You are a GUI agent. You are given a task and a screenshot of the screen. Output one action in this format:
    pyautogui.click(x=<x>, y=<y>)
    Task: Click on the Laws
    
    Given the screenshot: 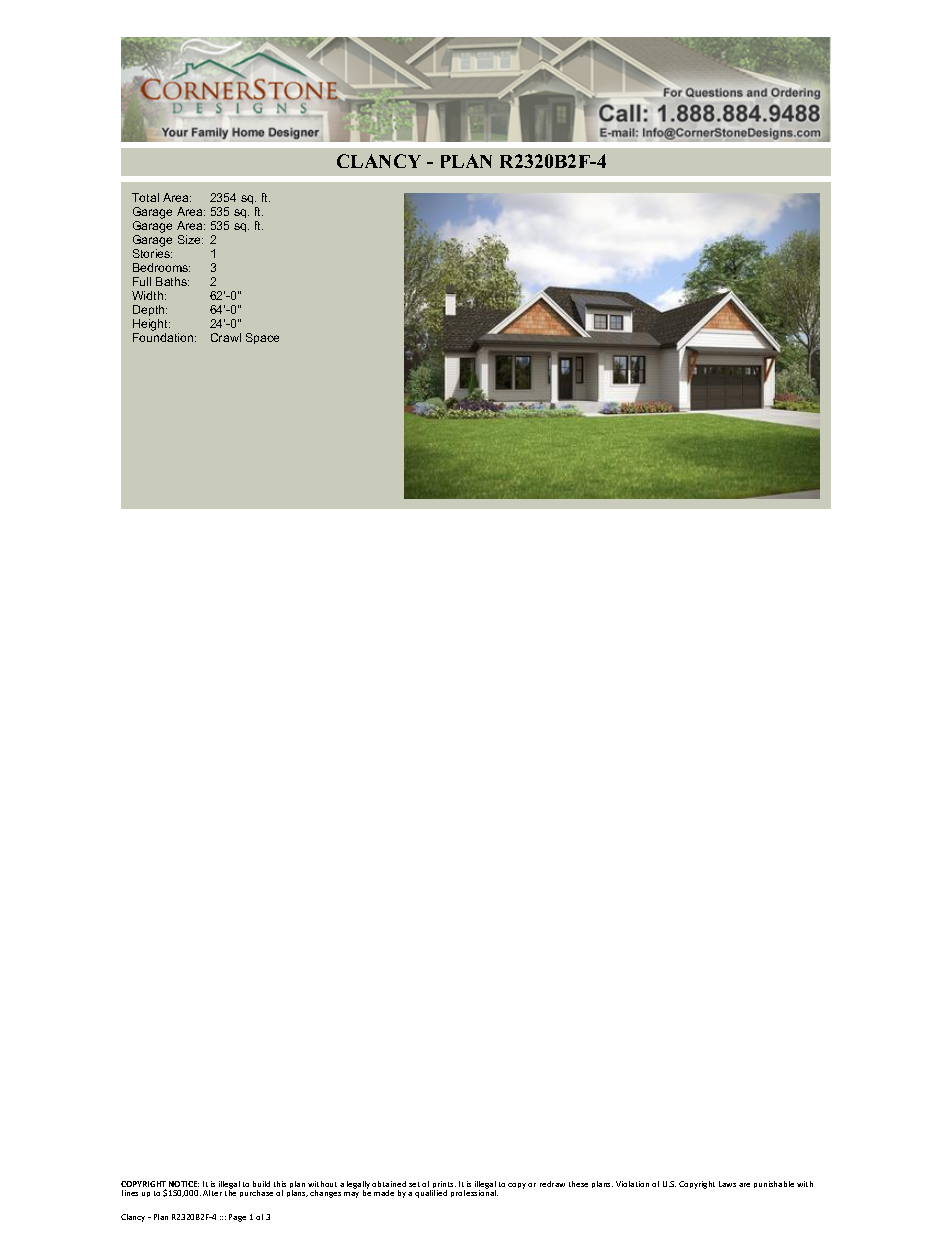 What is the action you would take?
    pyautogui.click(x=727, y=1184)
